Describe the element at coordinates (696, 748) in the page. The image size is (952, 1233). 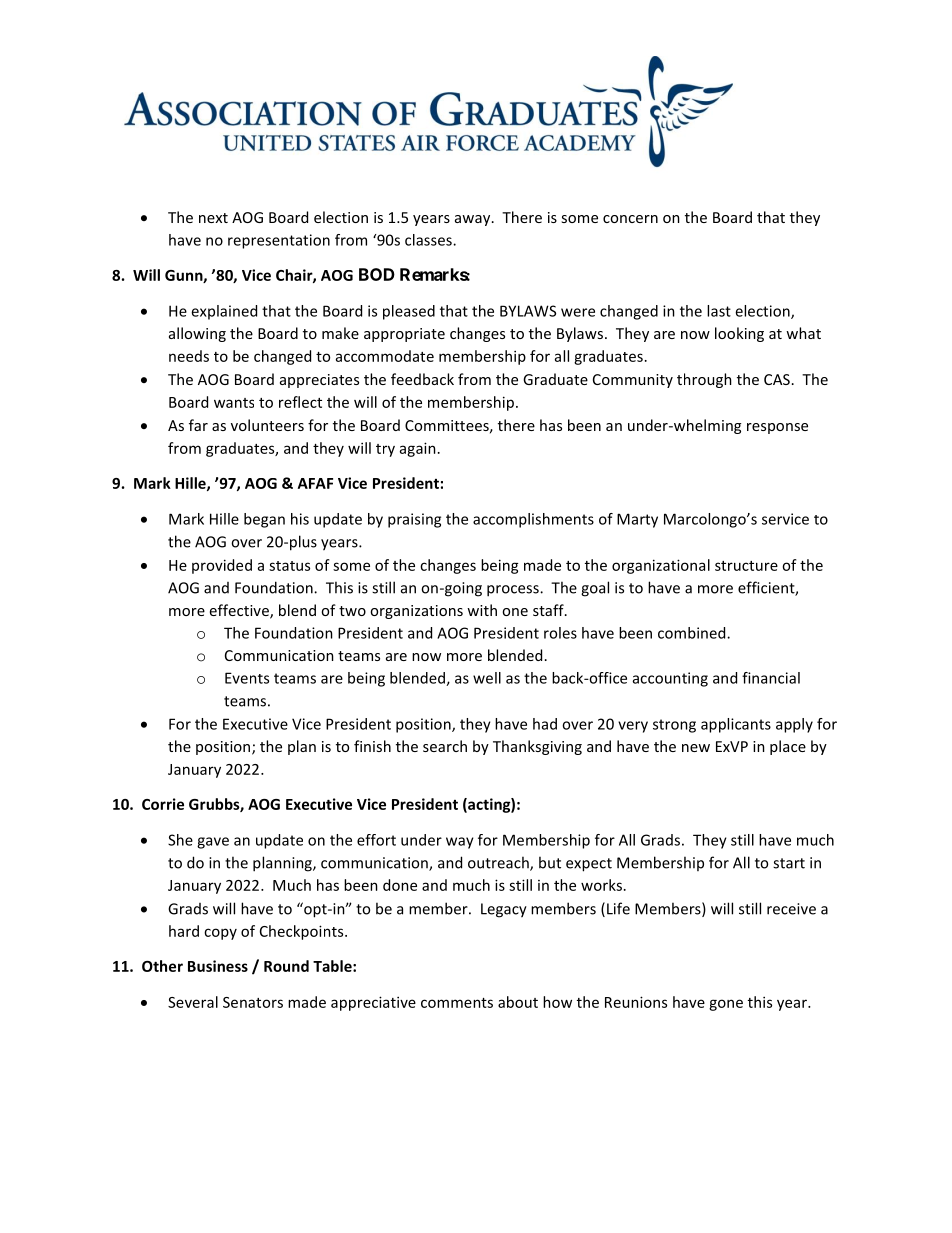
I see `new` at that location.
